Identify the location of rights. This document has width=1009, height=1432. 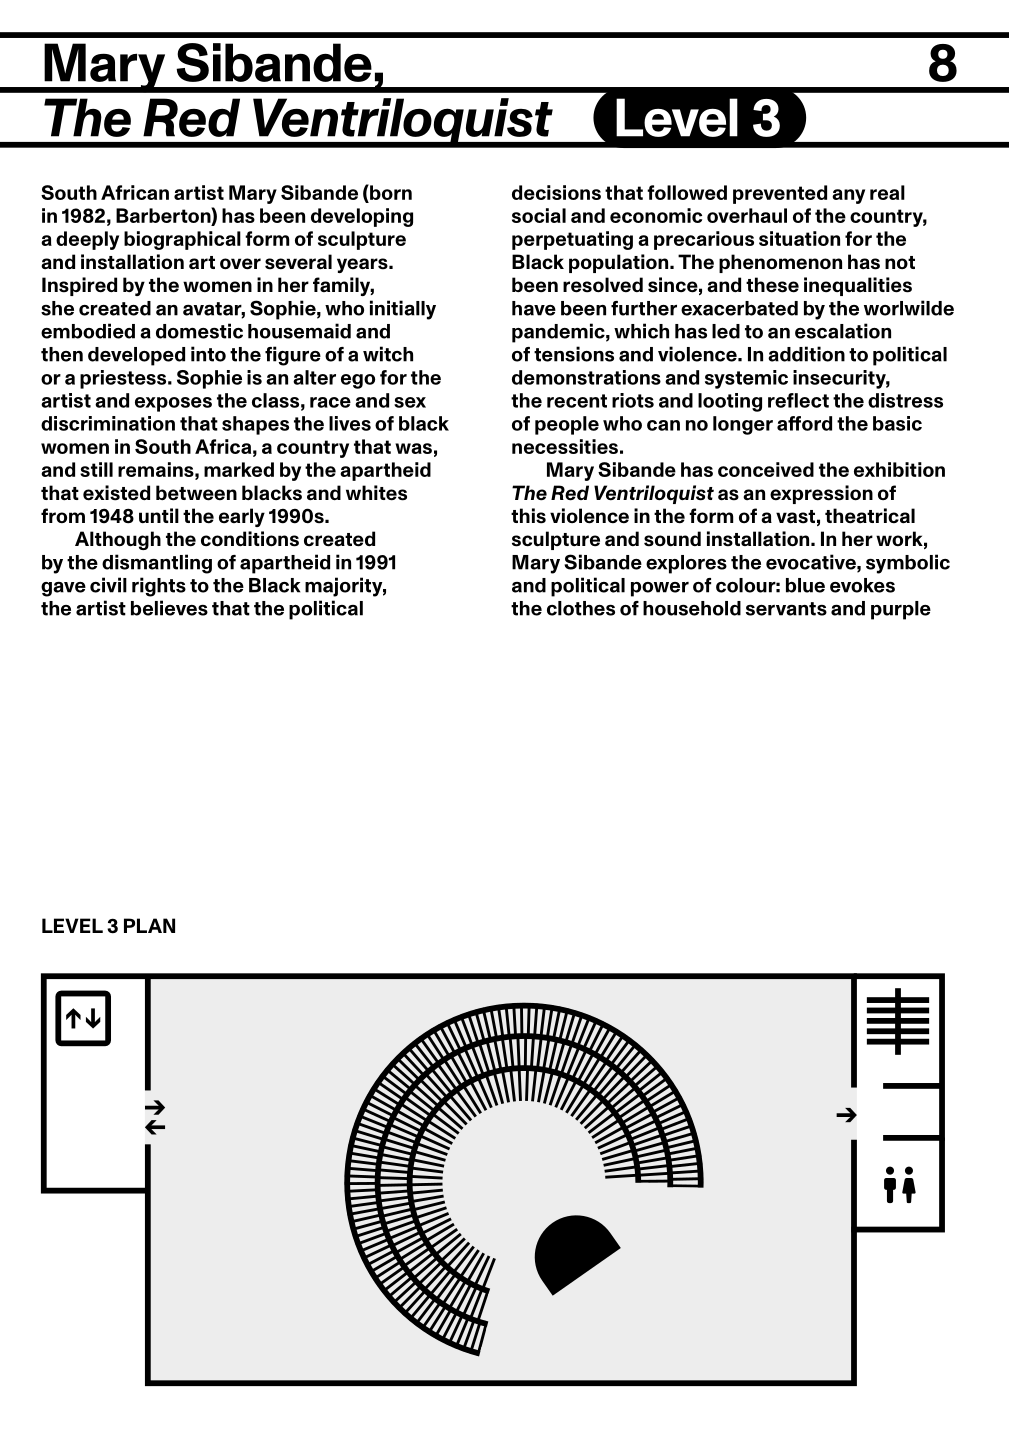
(159, 587).
